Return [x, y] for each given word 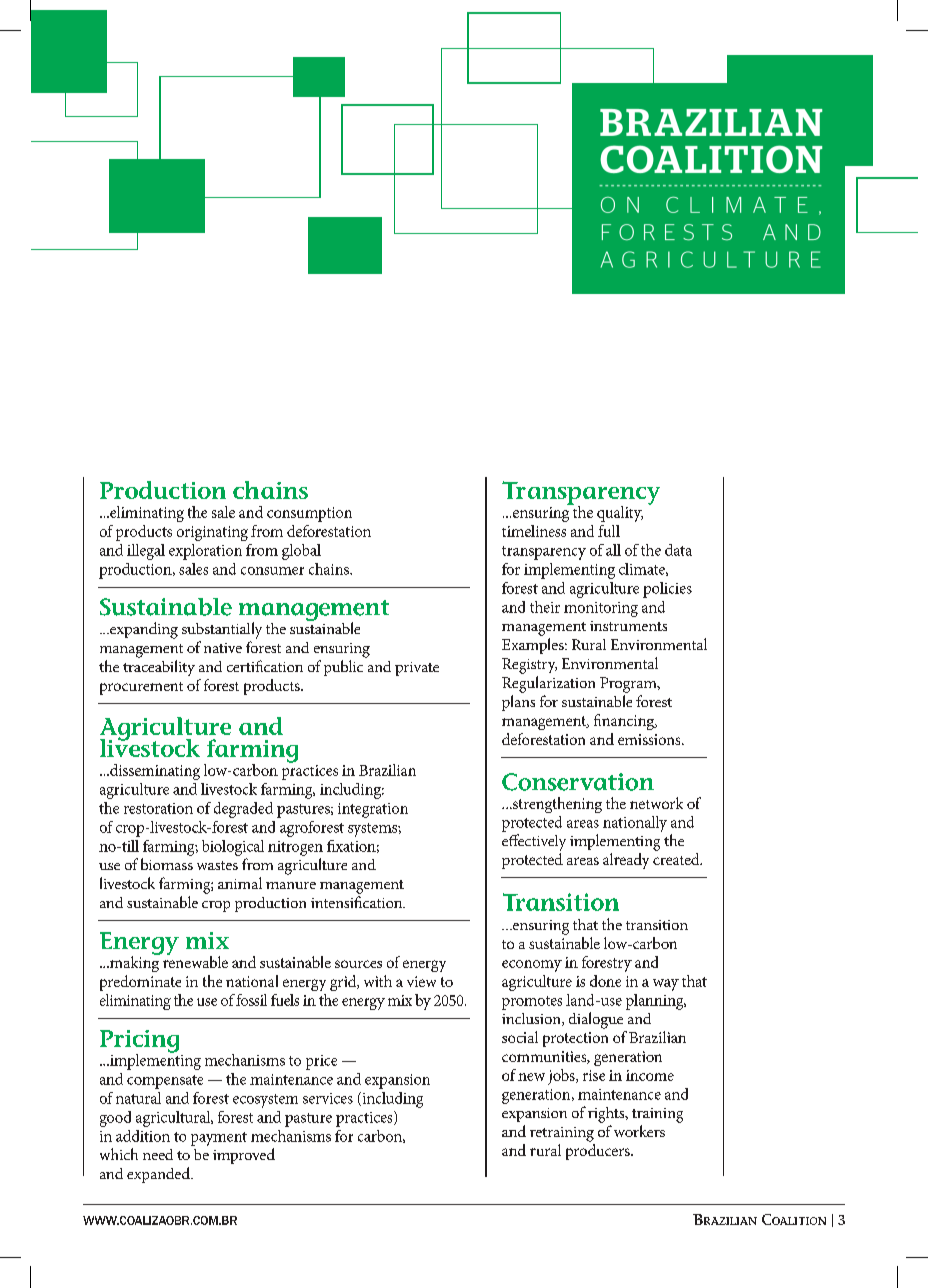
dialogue [596, 1020]
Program [629, 685]
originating [212, 533]
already [626, 861]
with [378, 981]
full [609, 531]
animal [240, 883]
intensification [358, 902]
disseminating [154, 772]
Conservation [578, 782]
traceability [159, 668]
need [158, 1154]
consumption [309, 514]
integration [373, 810]
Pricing [139, 1042]
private [417, 669]
